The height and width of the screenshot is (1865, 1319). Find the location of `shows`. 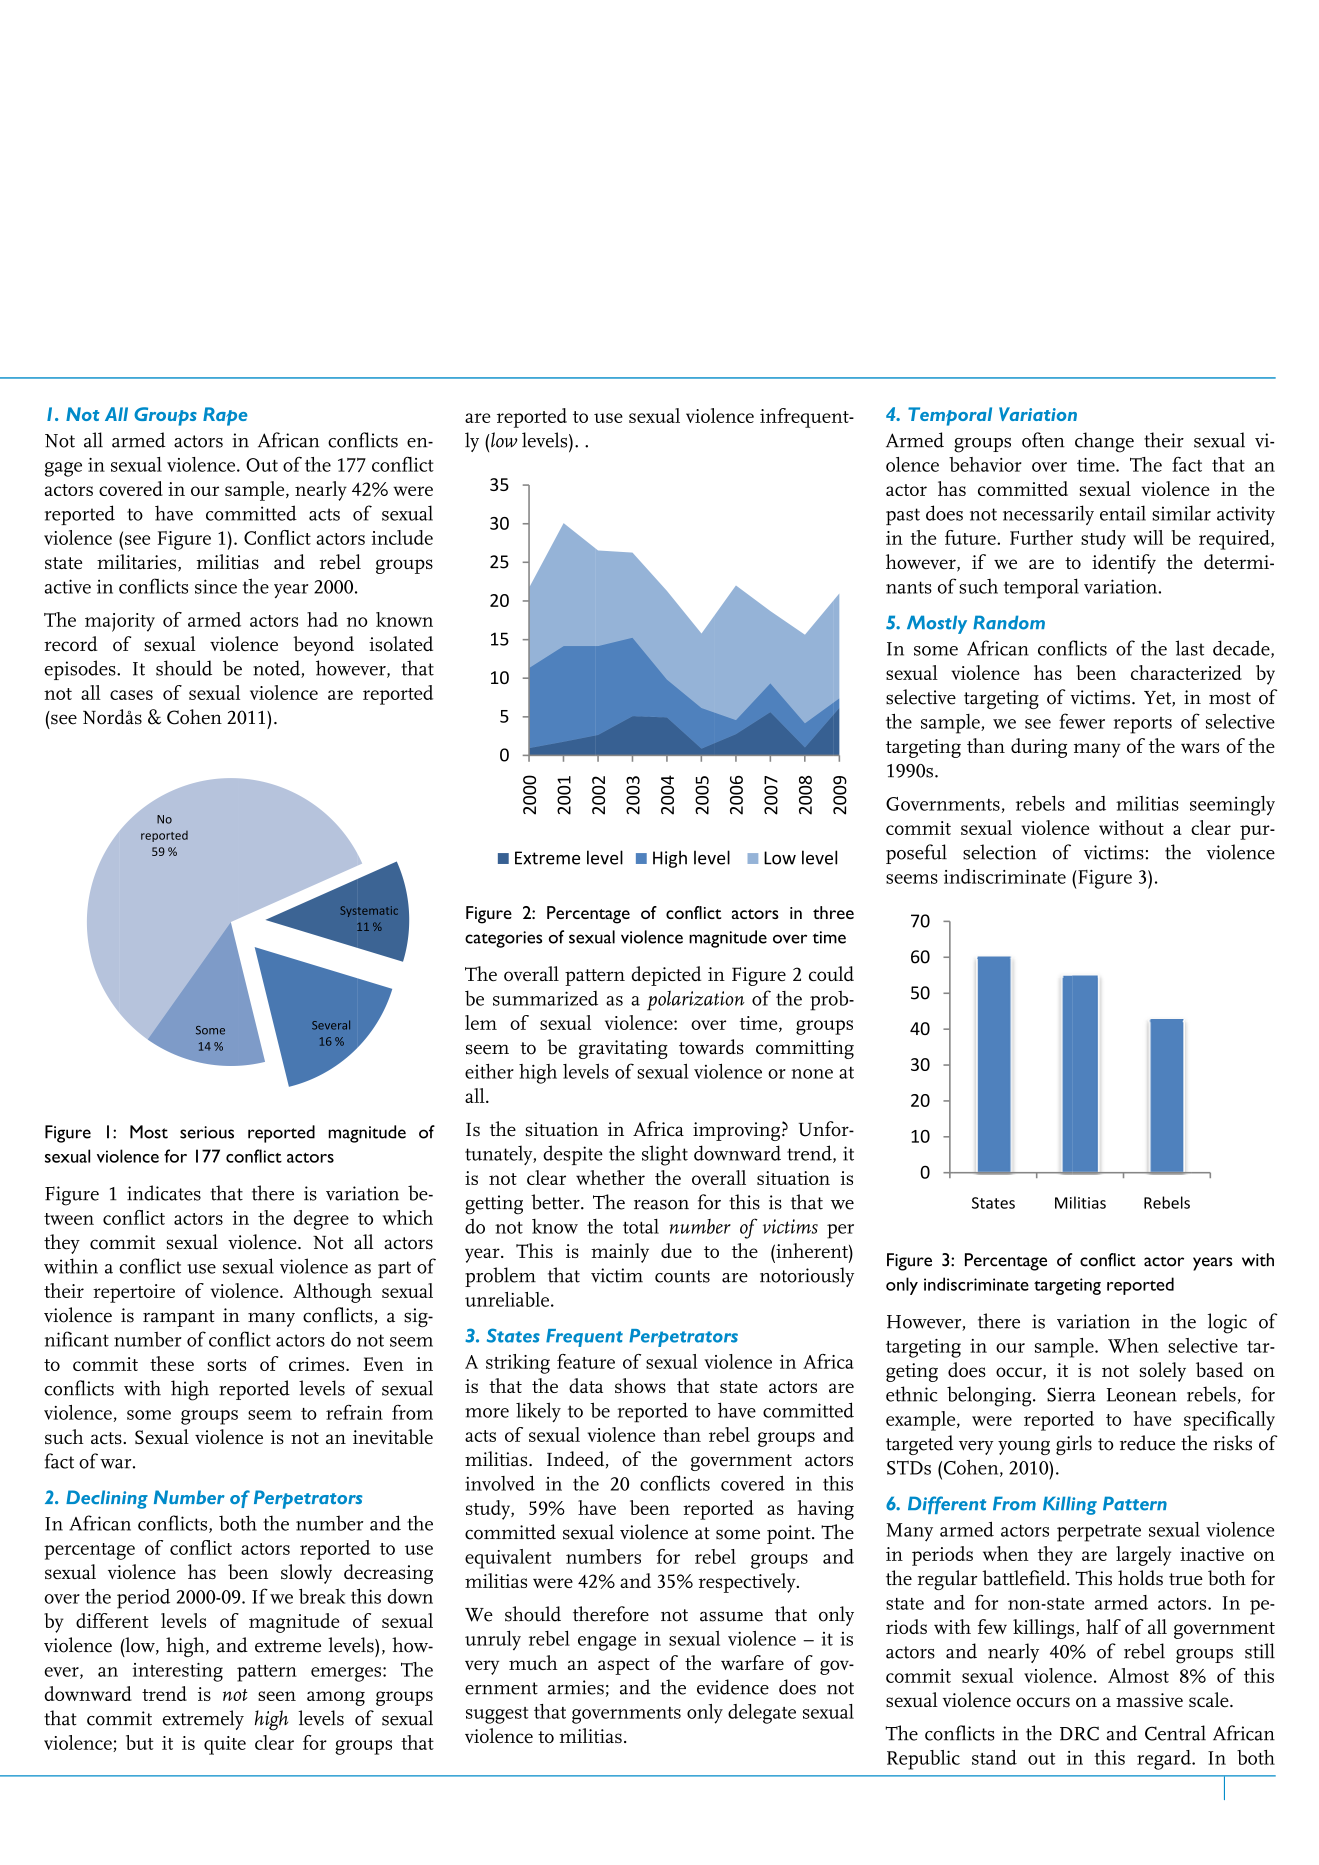

shows is located at coordinates (640, 1385).
